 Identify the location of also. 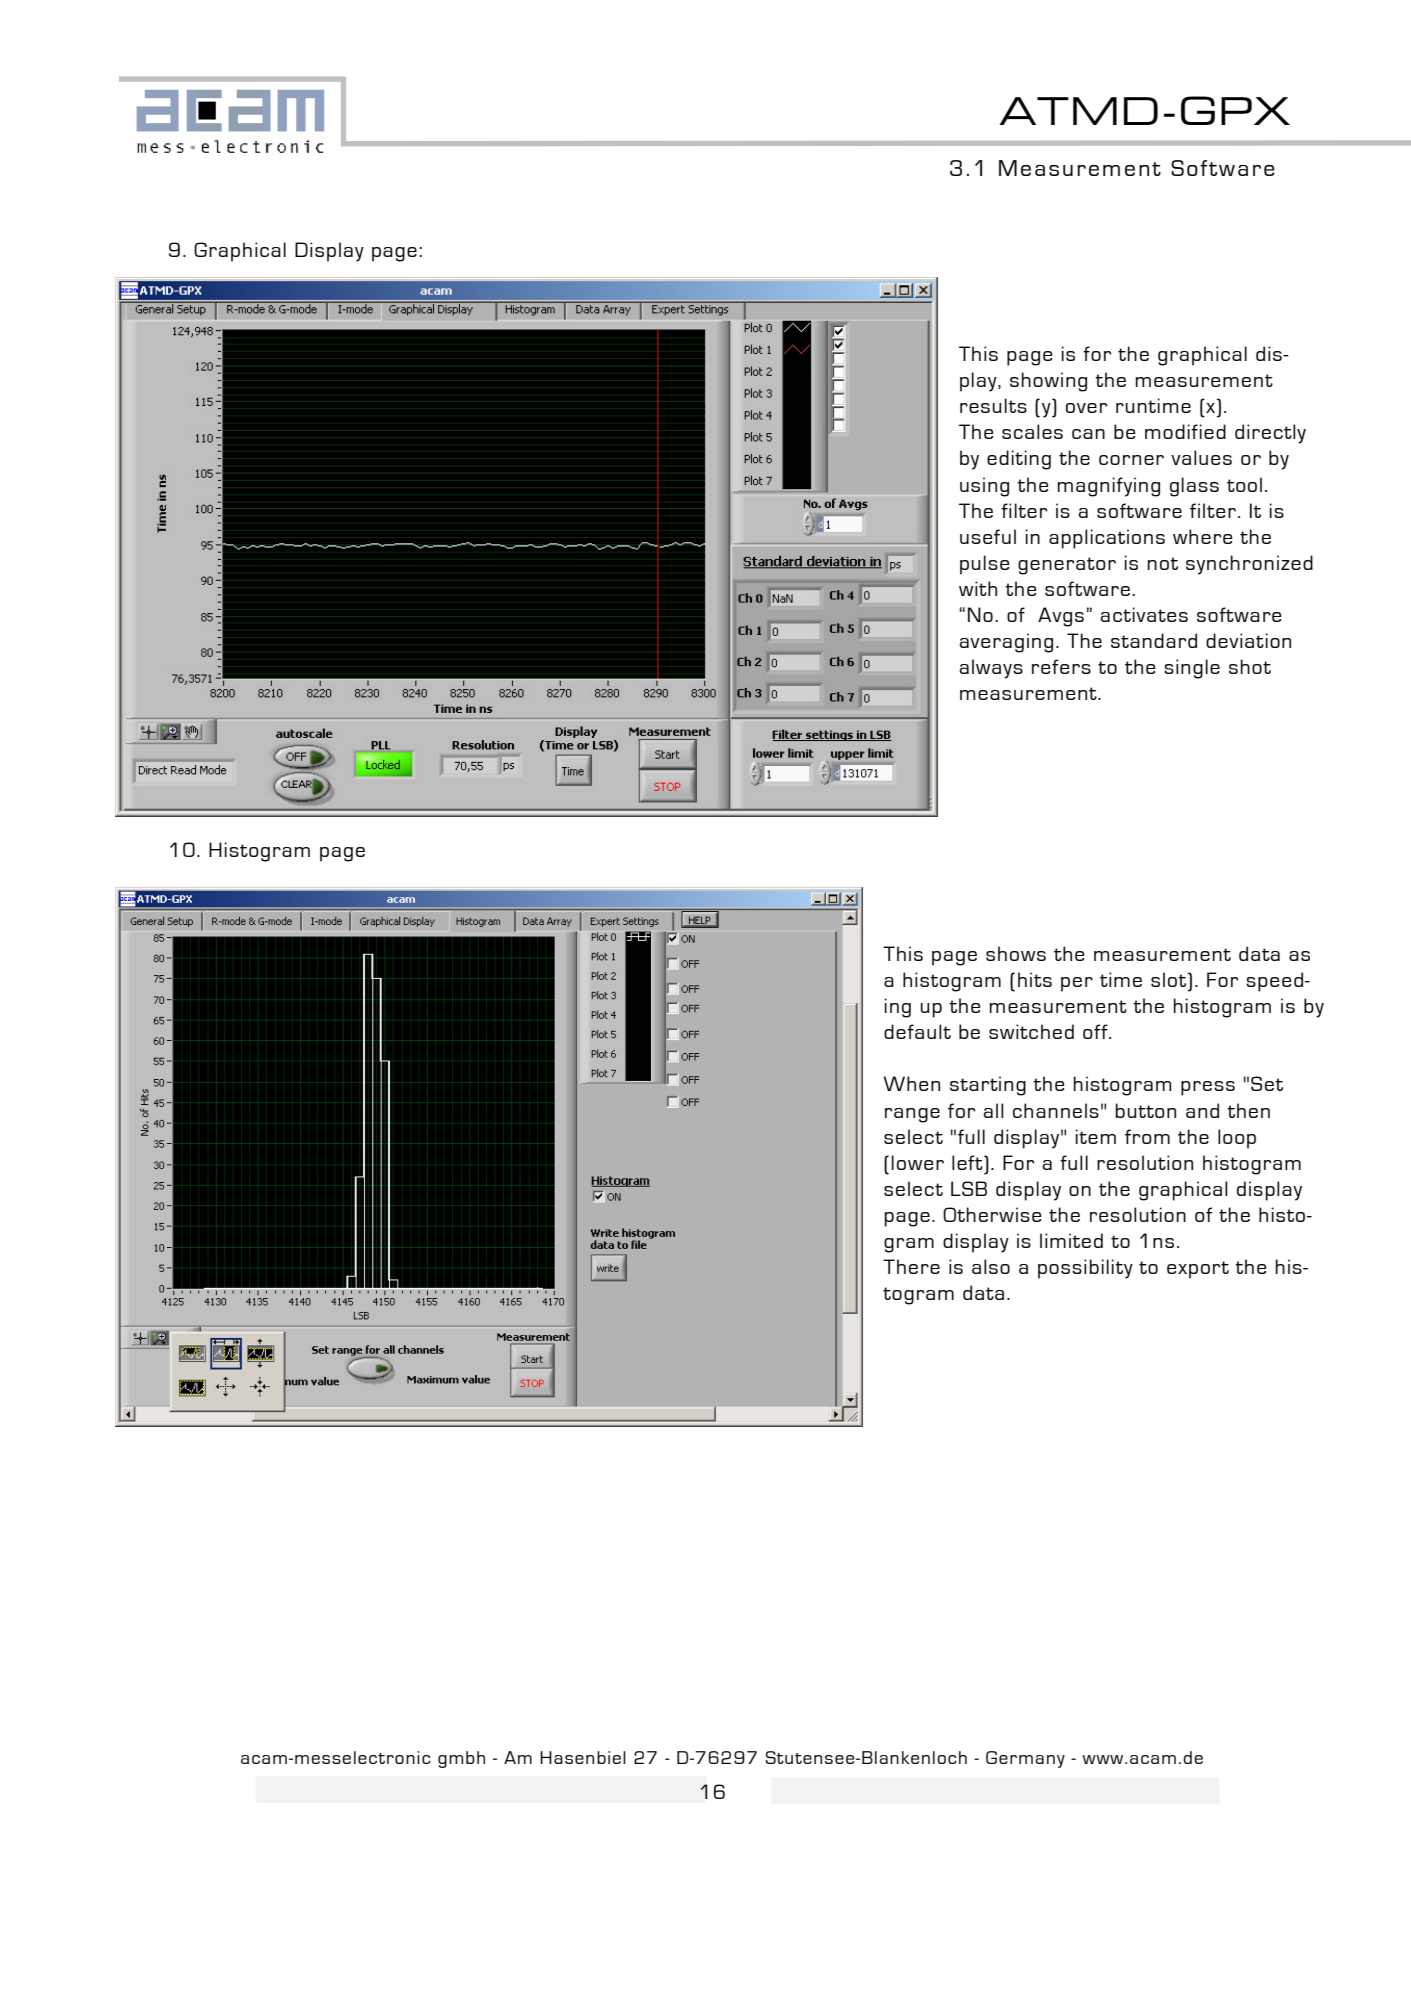
(991, 1266).
